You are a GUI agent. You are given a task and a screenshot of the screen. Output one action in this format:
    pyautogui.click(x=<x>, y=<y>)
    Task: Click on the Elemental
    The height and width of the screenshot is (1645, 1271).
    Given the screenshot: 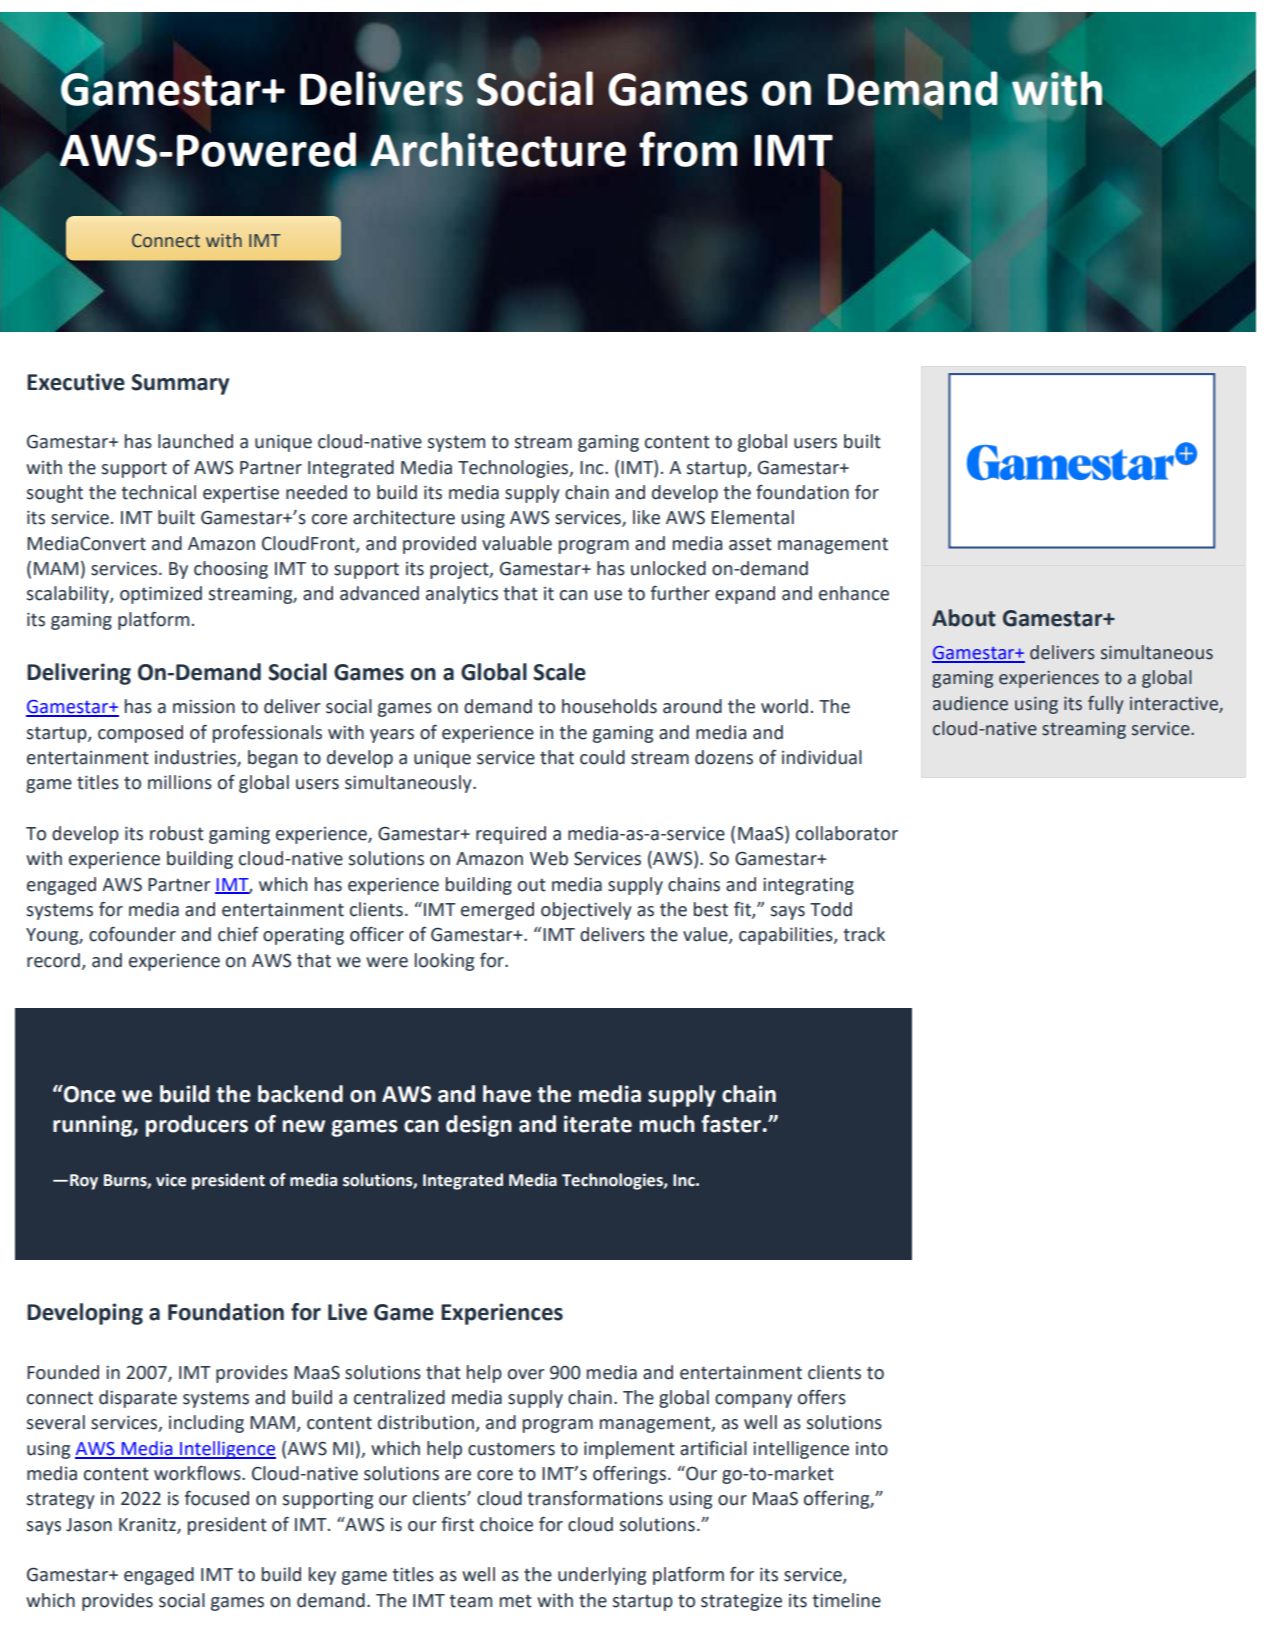 What is the action you would take?
    pyautogui.click(x=752, y=517)
